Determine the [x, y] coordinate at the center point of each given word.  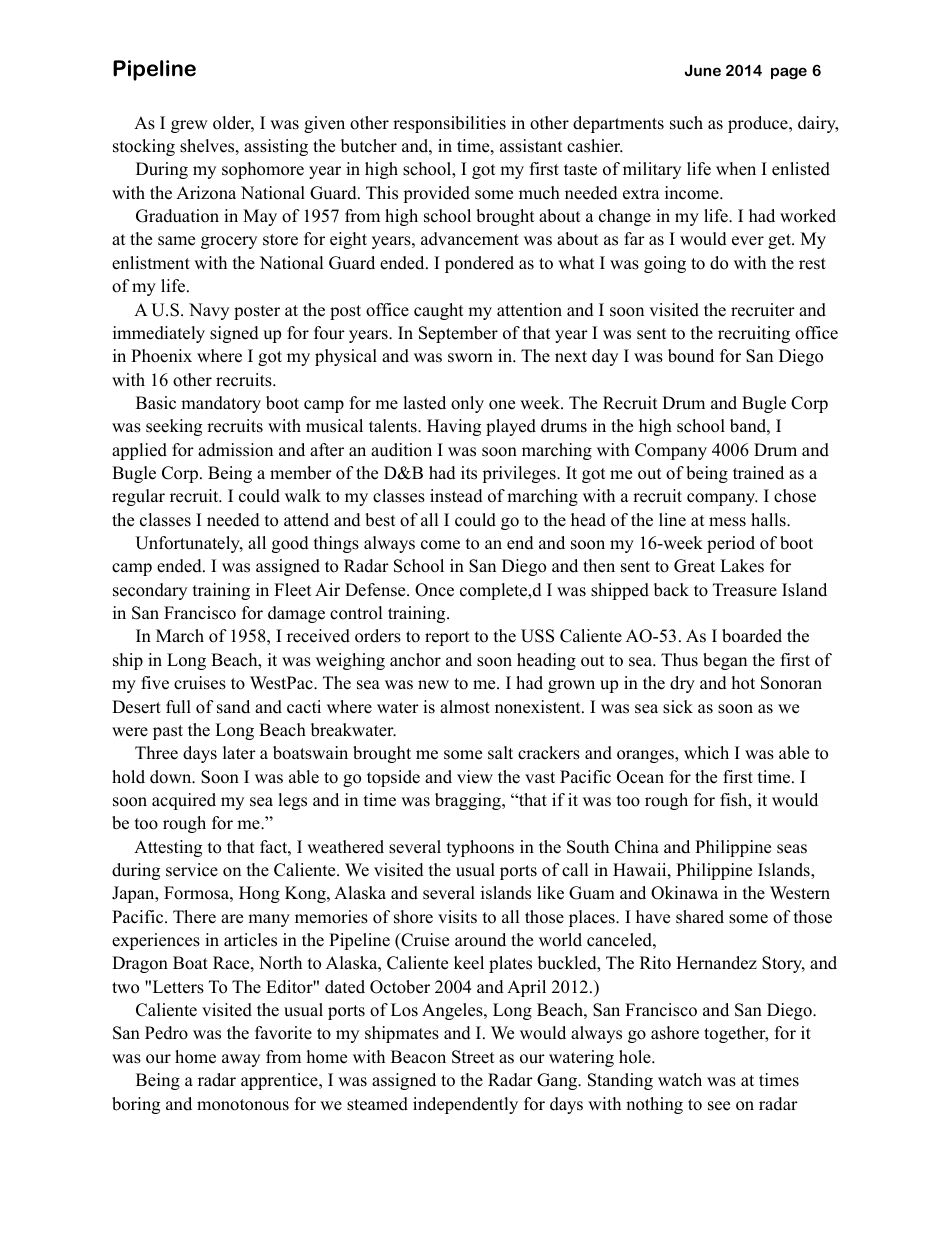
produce [759, 124]
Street [473, 1057]
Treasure [745, 590]
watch [680, 1080]
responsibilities [449, 124]
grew [189, 126]
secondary [150, 591]
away [241, 1060]
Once [434, 590]
